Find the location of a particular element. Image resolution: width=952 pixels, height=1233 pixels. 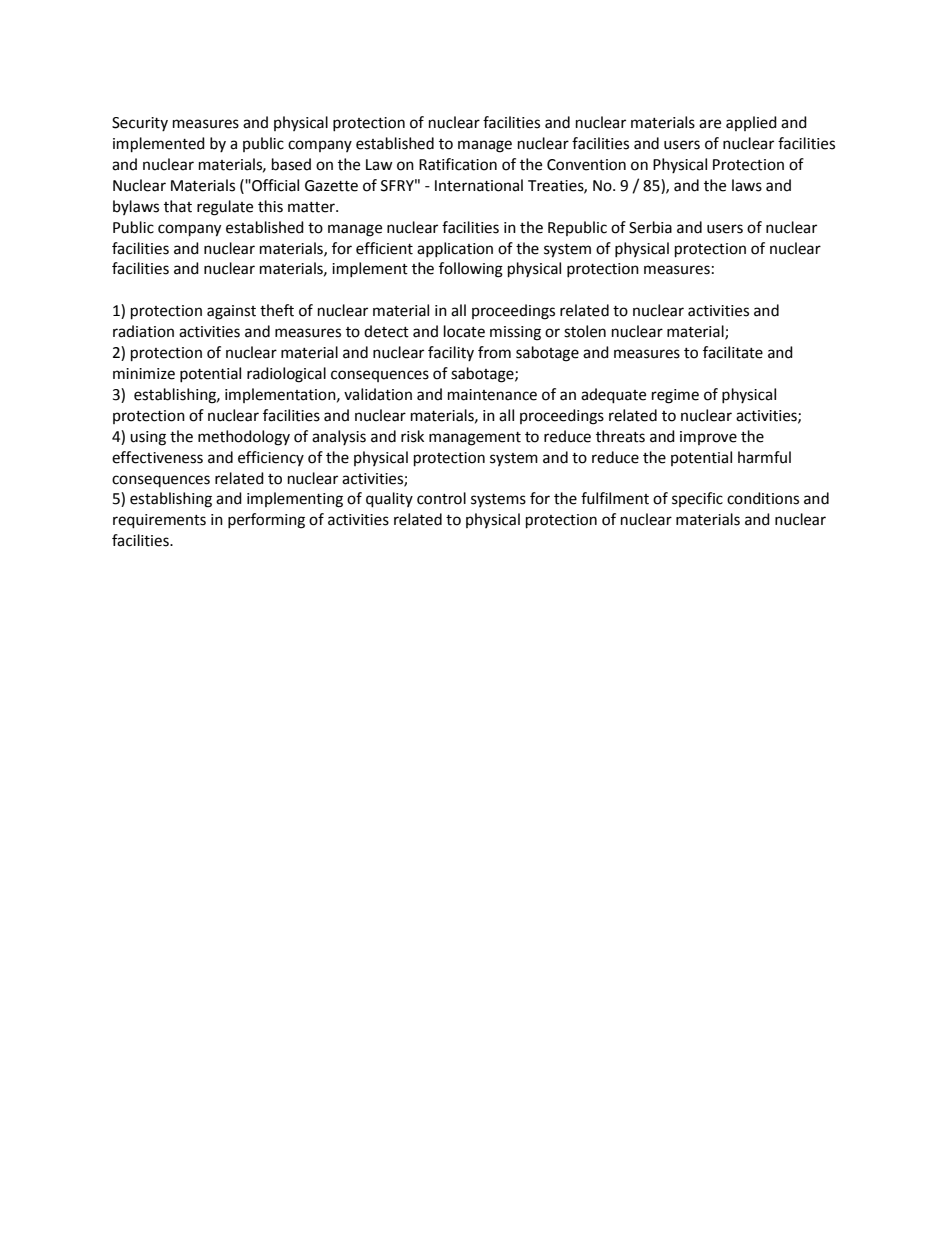

Serbia is located at coordinates (650, 227).
